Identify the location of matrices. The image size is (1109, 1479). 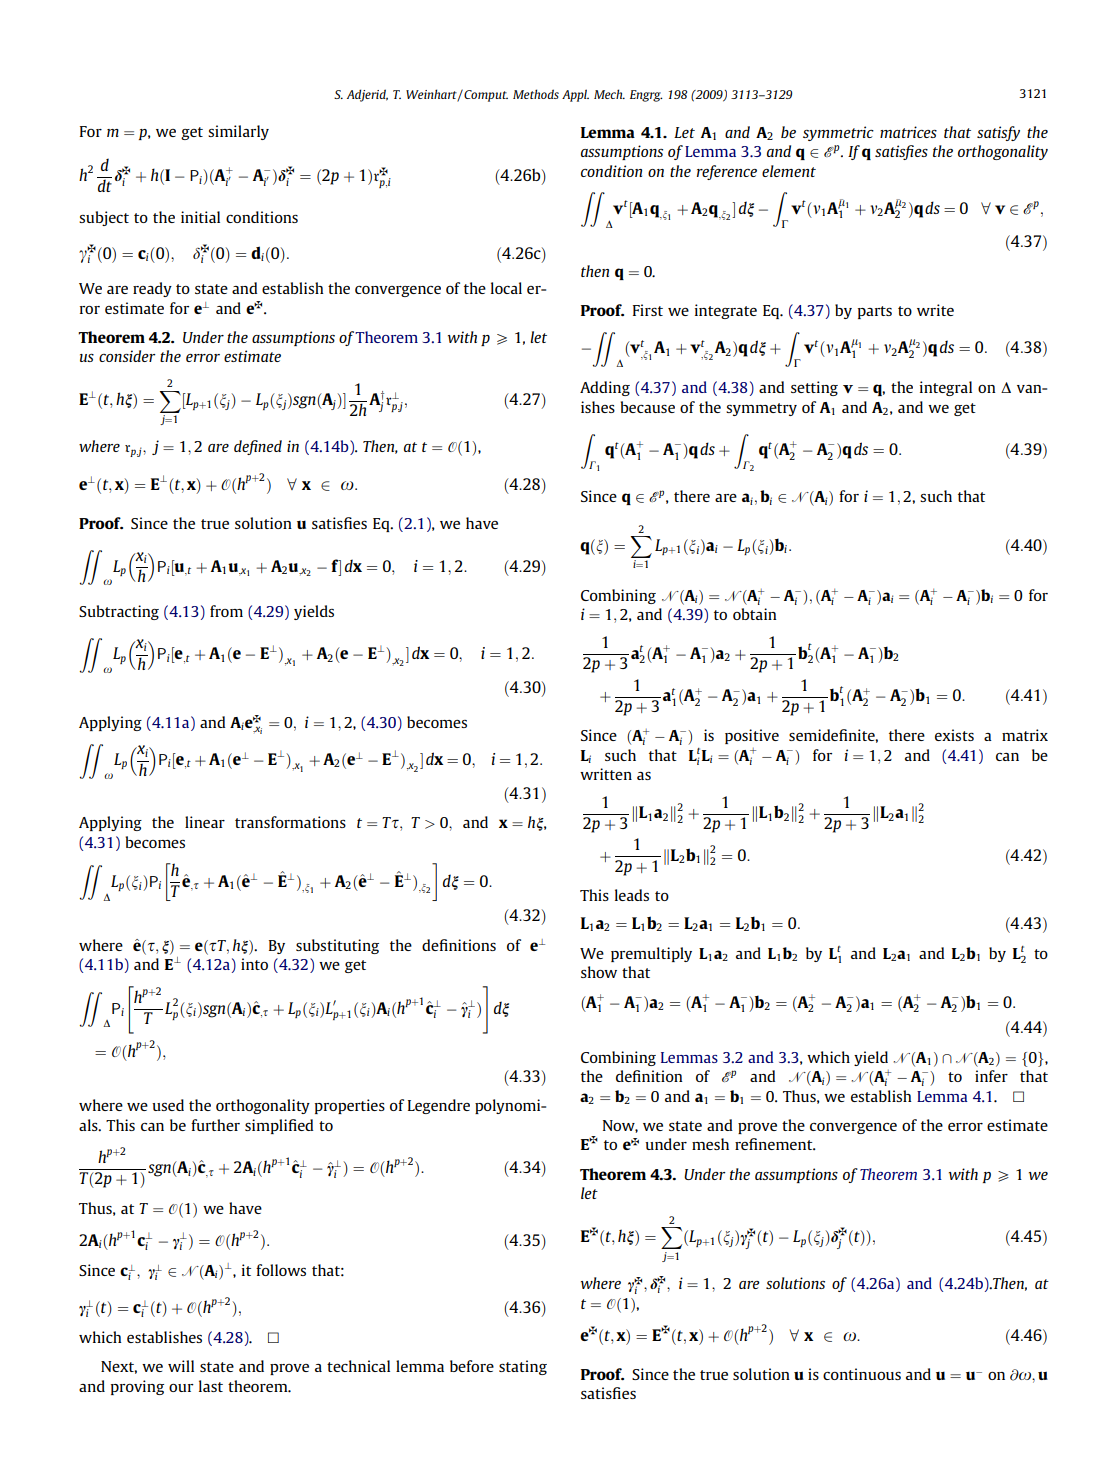
(908, 132).
